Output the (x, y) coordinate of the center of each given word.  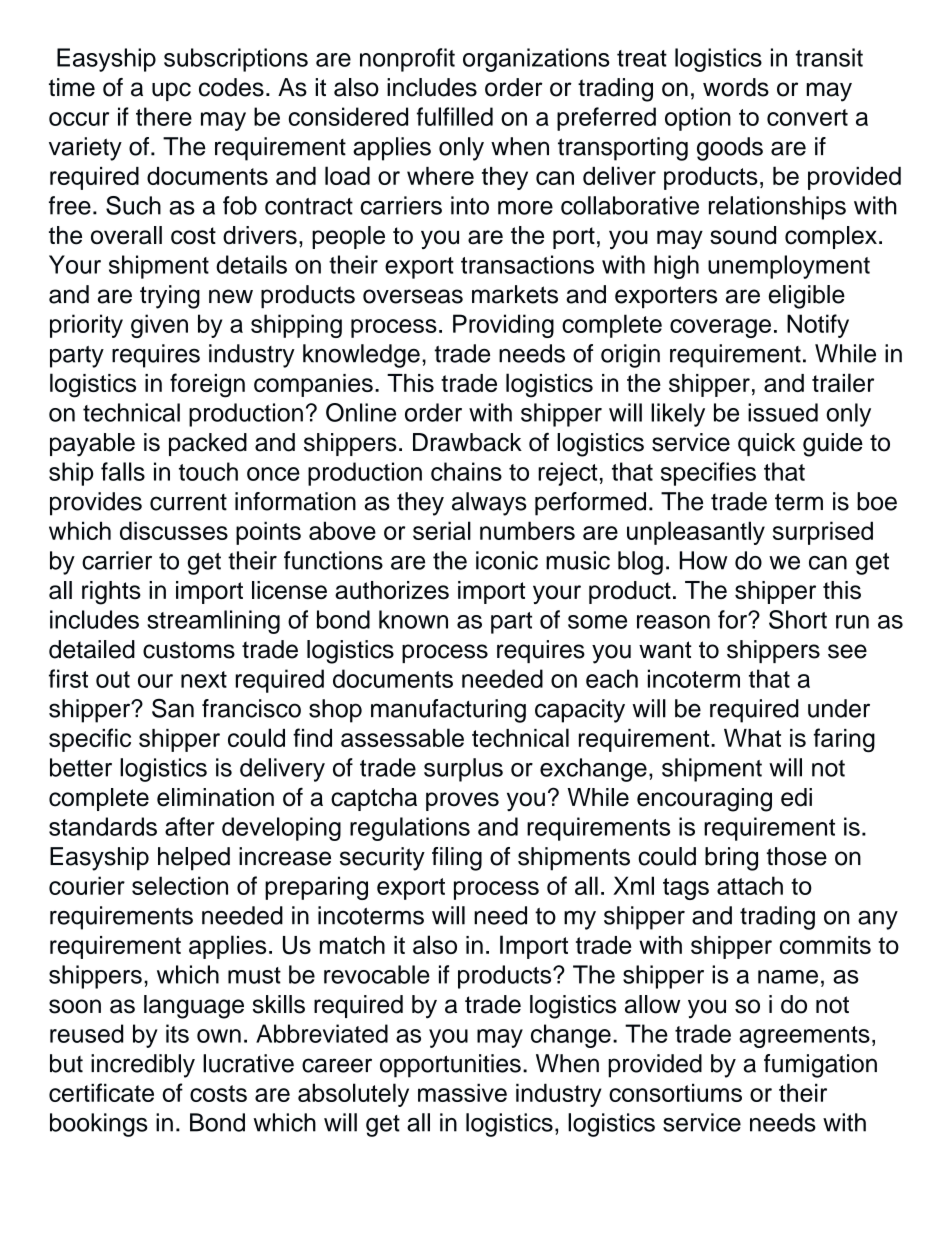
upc (171, 91)
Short (798, 619)
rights (111, 593)
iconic (507, 560)
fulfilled (455, 116)
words (736, 87)
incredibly (143, 1066)
